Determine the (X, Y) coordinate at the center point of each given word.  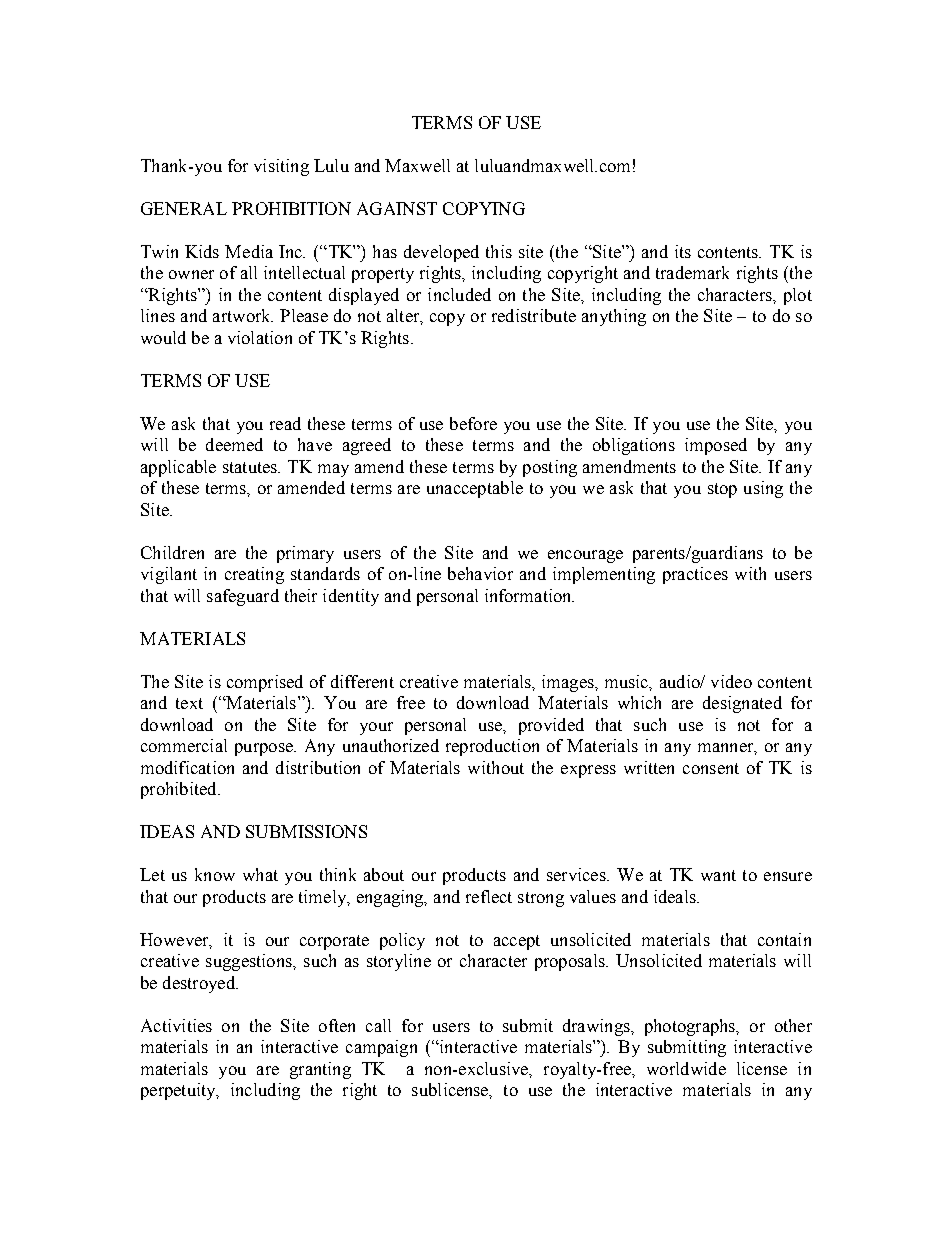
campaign (381, 1048)
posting (550, 468)
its (683, 251)
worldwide (686, 1068)
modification (187, 767)
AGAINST (397, 208)
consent (711, 768)
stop (722, 490)
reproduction (492, 747)
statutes (251, 467)
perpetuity (179, 1091)
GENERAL (184, 208)
